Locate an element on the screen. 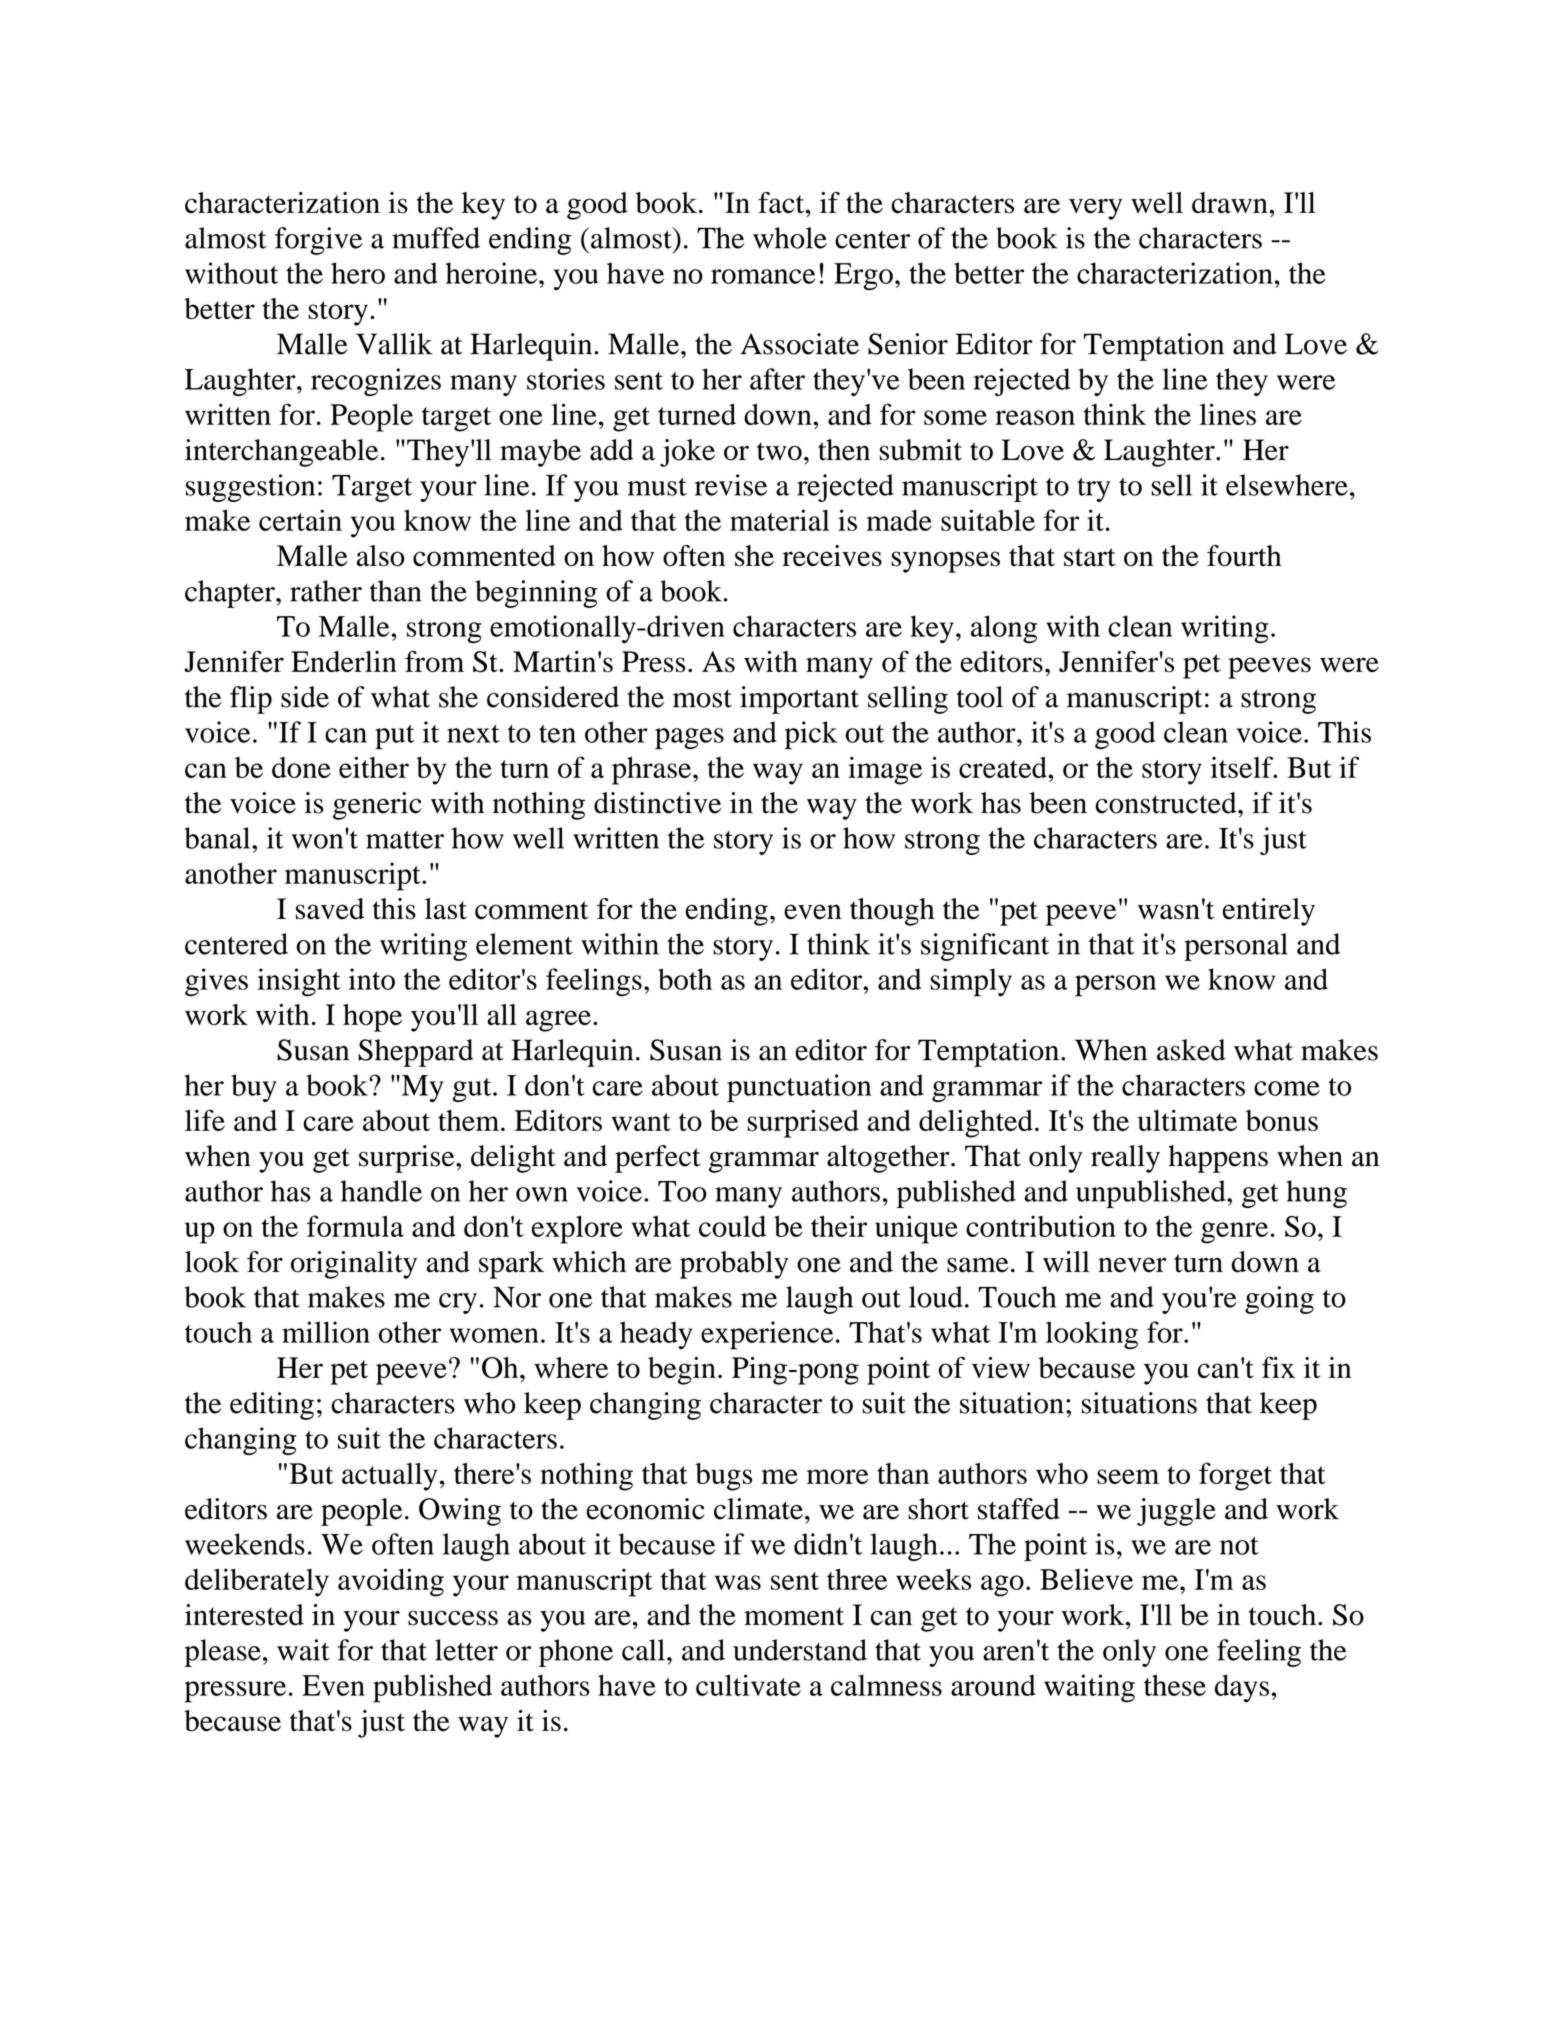 This screenshot has width=1566, height=2026. forgive is located at coordinates (318, 241).
